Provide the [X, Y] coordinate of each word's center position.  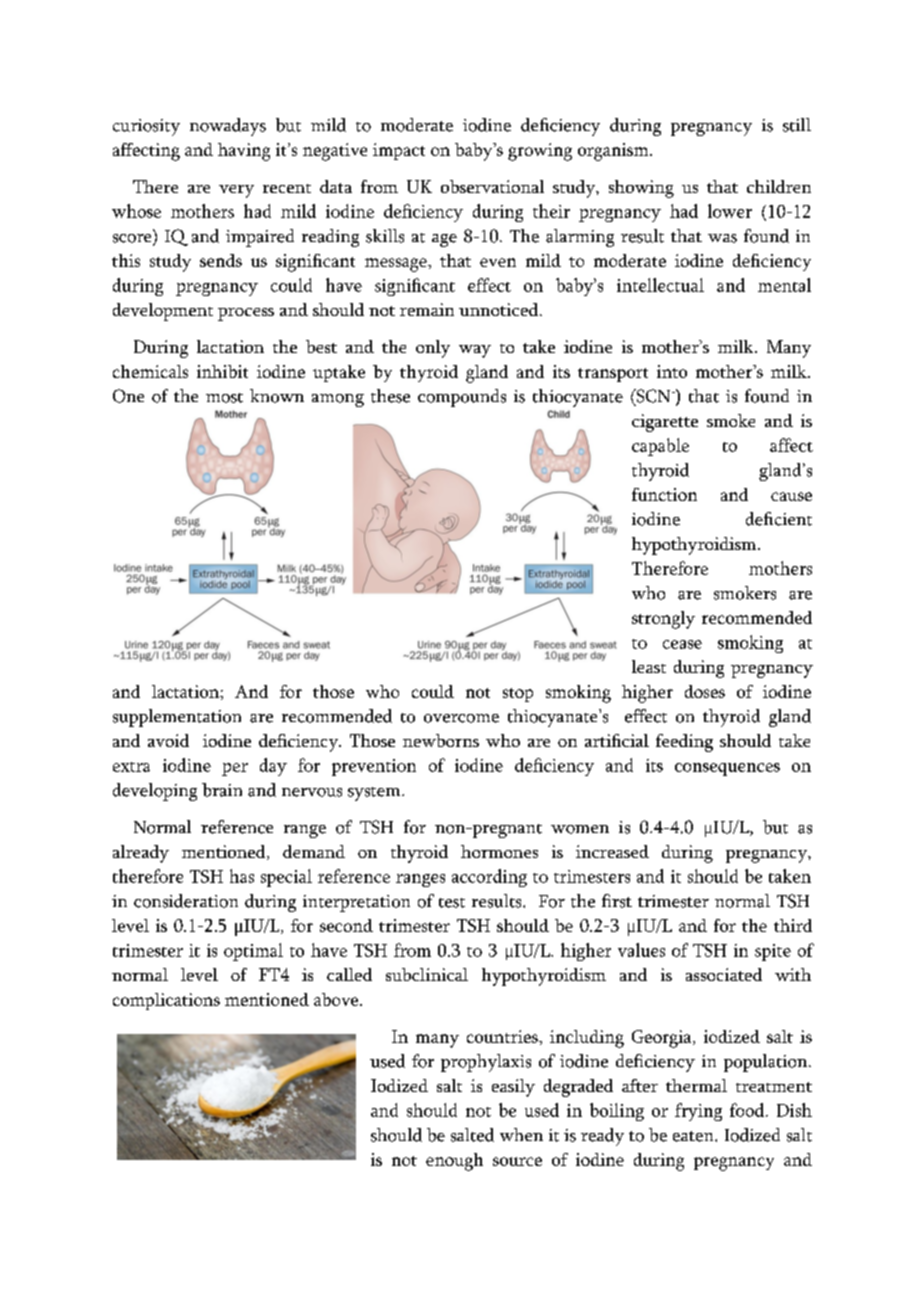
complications [166, 1001]
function [664, 494]
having [244, 152]
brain [222, 790]
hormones [499, 851]
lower [730, 211]
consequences [727, 769]
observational [492, 186]
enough [454, 1162]
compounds [462, 398]
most [224, 398]
